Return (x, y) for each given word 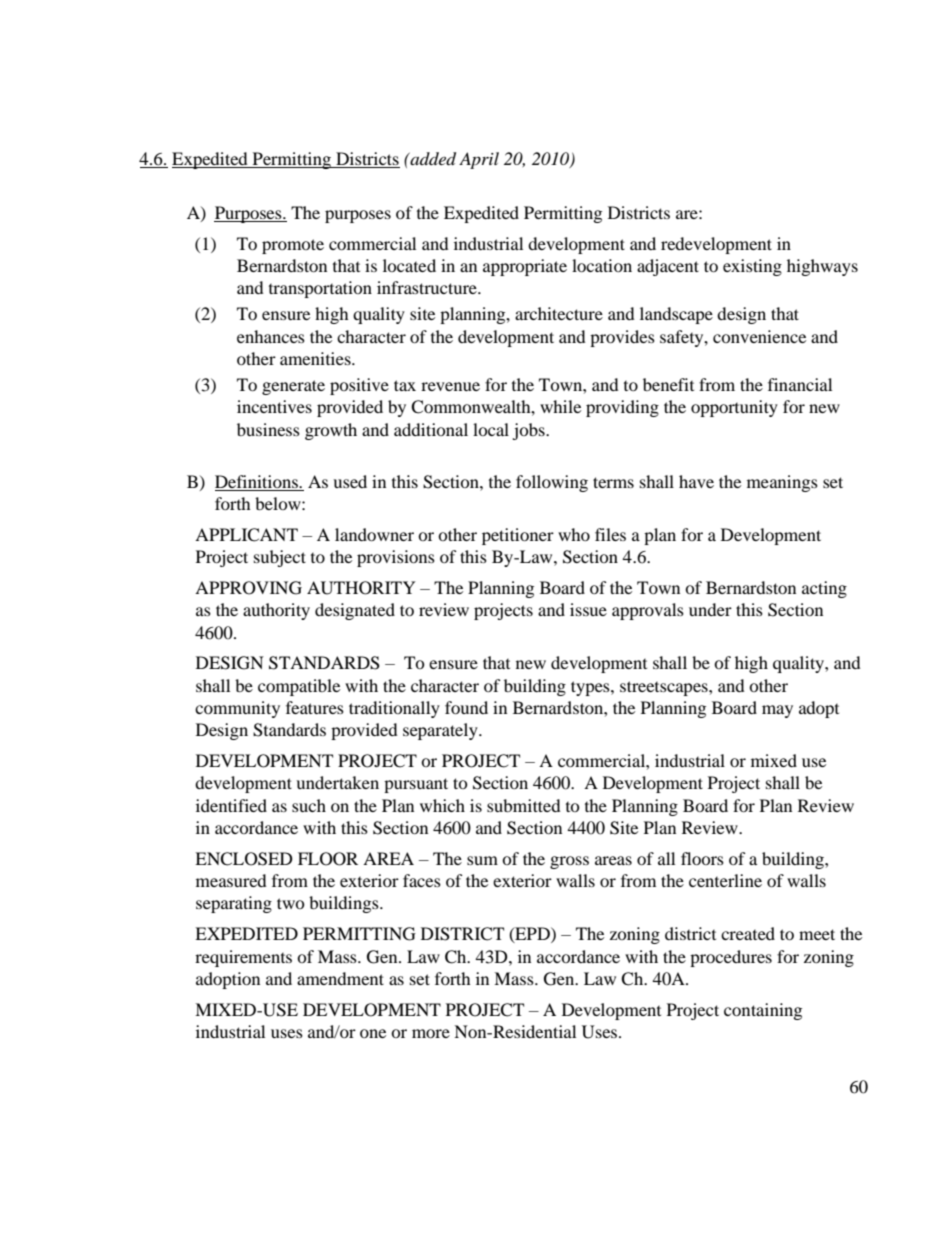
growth (331, 431)
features (315, 707)
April (479, 160)
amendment (340, 978)
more (431, 1033)
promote (293, 246)
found (466, 707)
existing (752, 267)
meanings (782, 483)
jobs (529, 431)
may (777, 711)
